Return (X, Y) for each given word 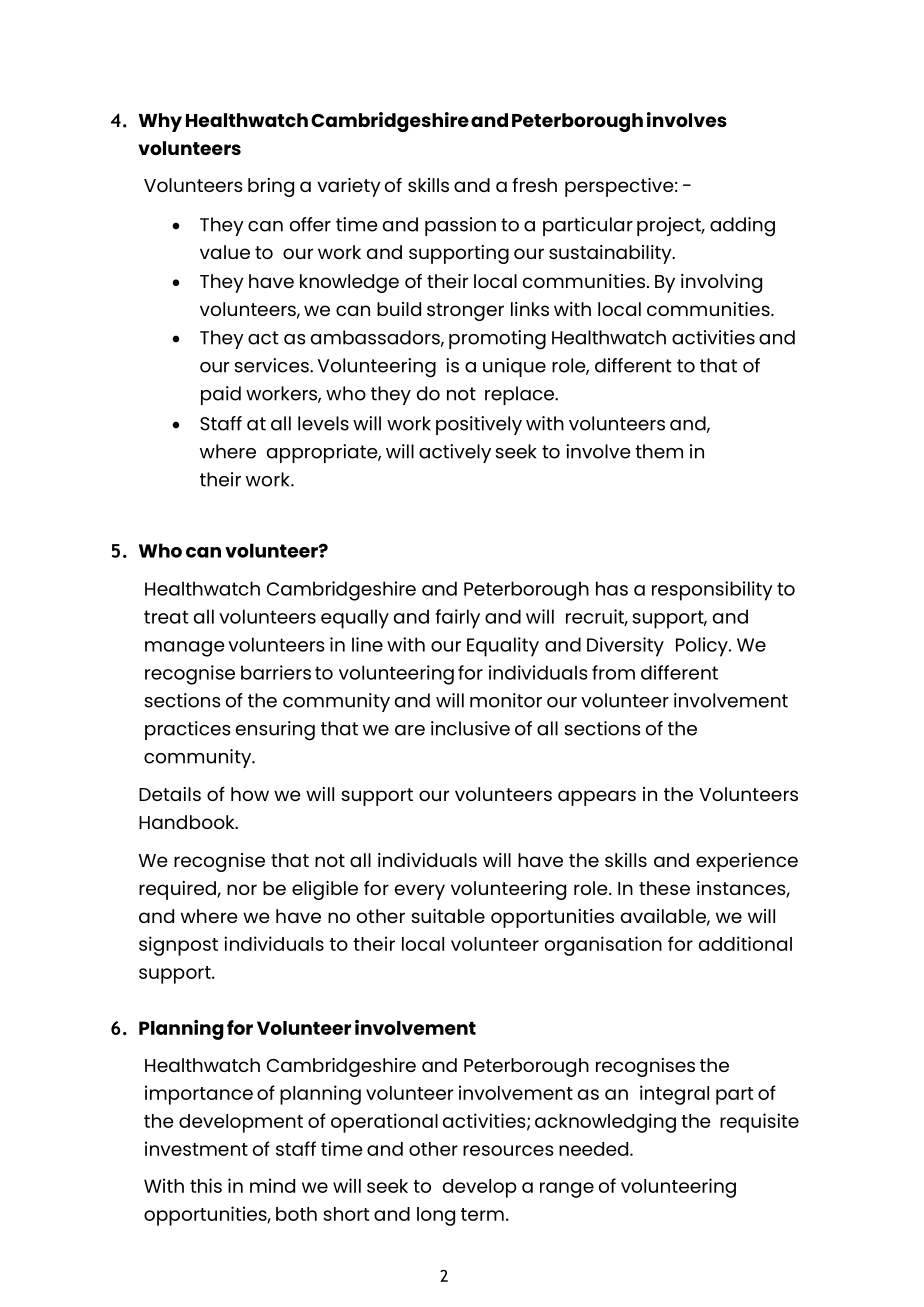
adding (742, 227)
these (664, 888)
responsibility (712, 591)
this (206, 1185)
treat (166, 617)
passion (460, 226)
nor (242, 889)
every (420, 892)
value (225, 252)
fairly (457, 619)
